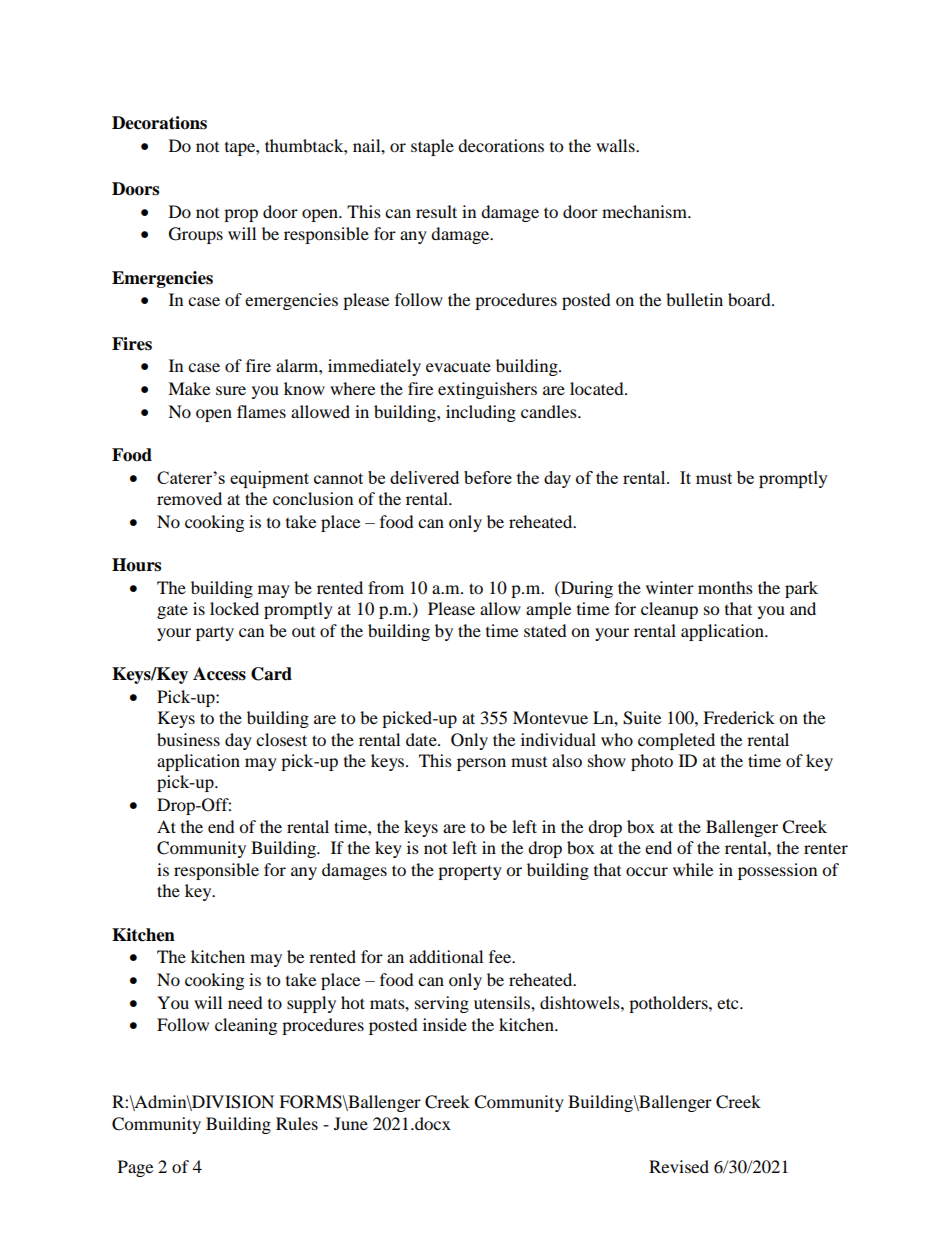 The height and width of the screenshot is (1233, 952). I want to click on Rules, so click(297, 1123).
